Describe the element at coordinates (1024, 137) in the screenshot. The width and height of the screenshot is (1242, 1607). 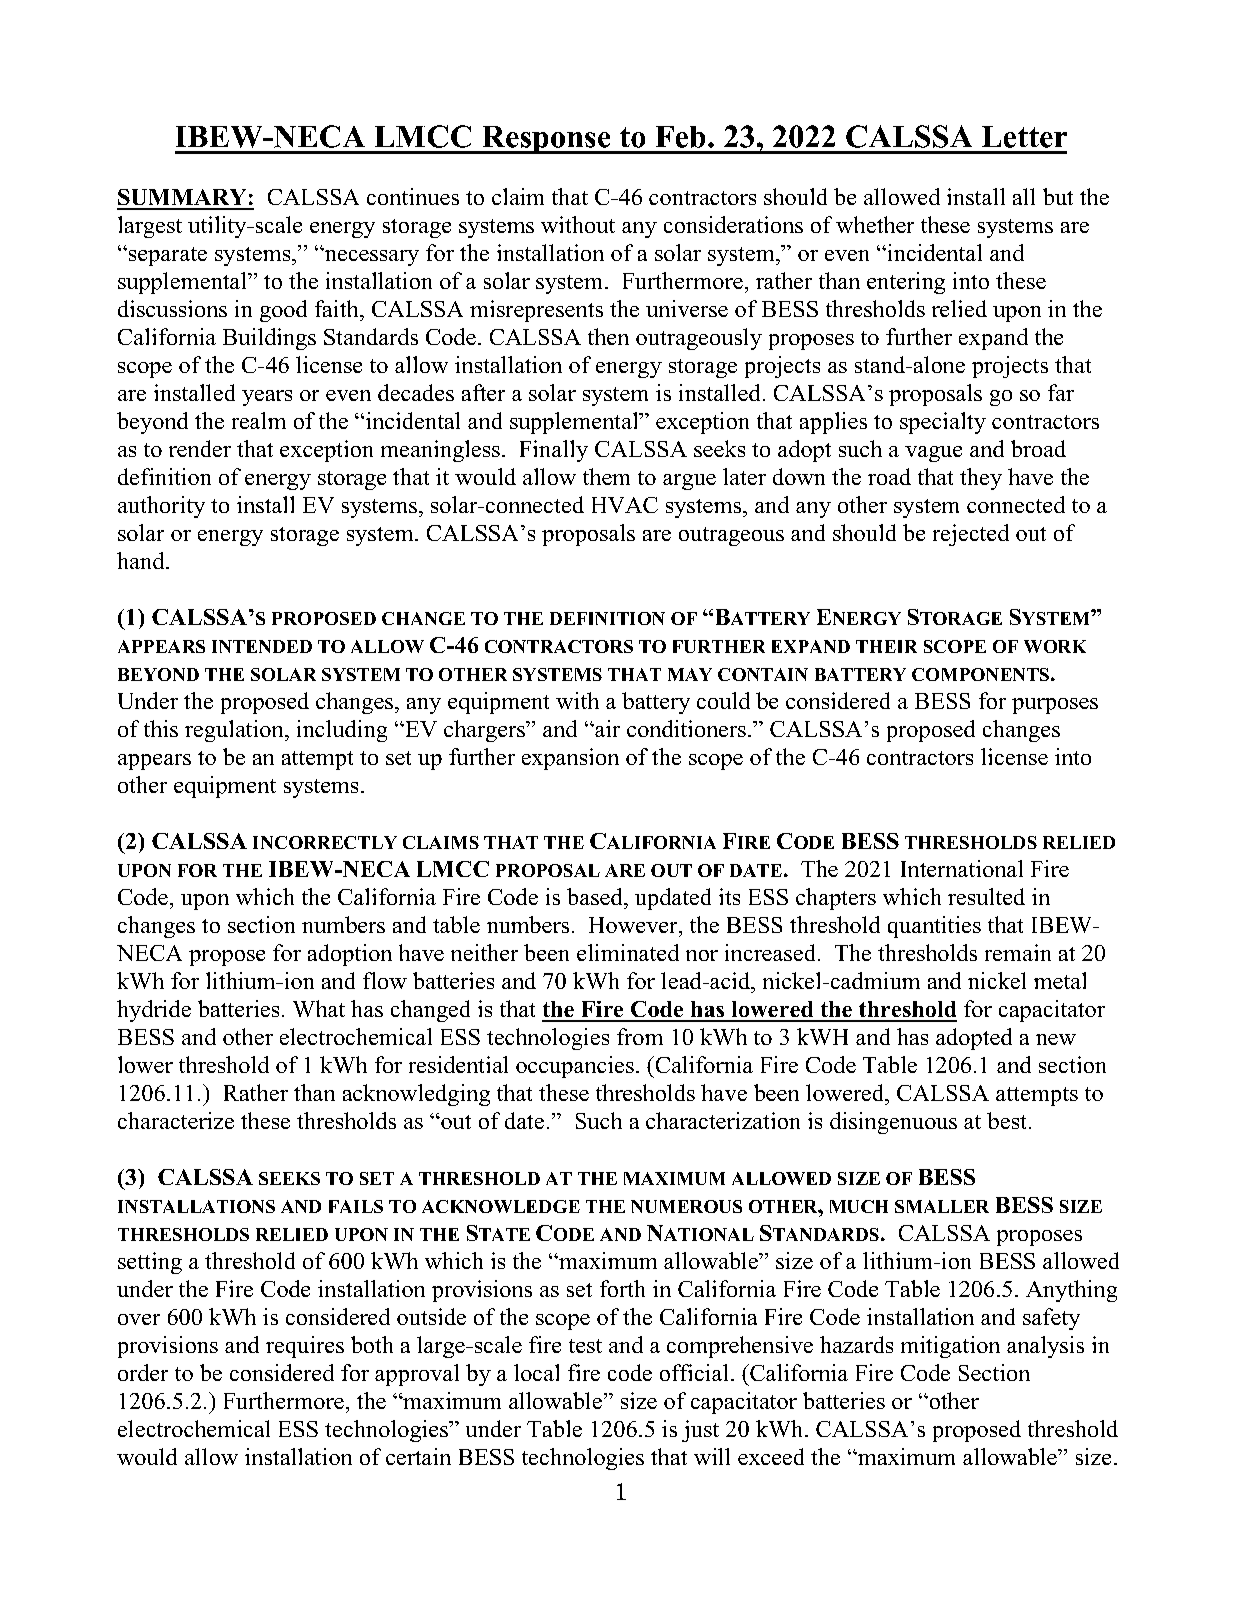
I see `Letter` at that location.
